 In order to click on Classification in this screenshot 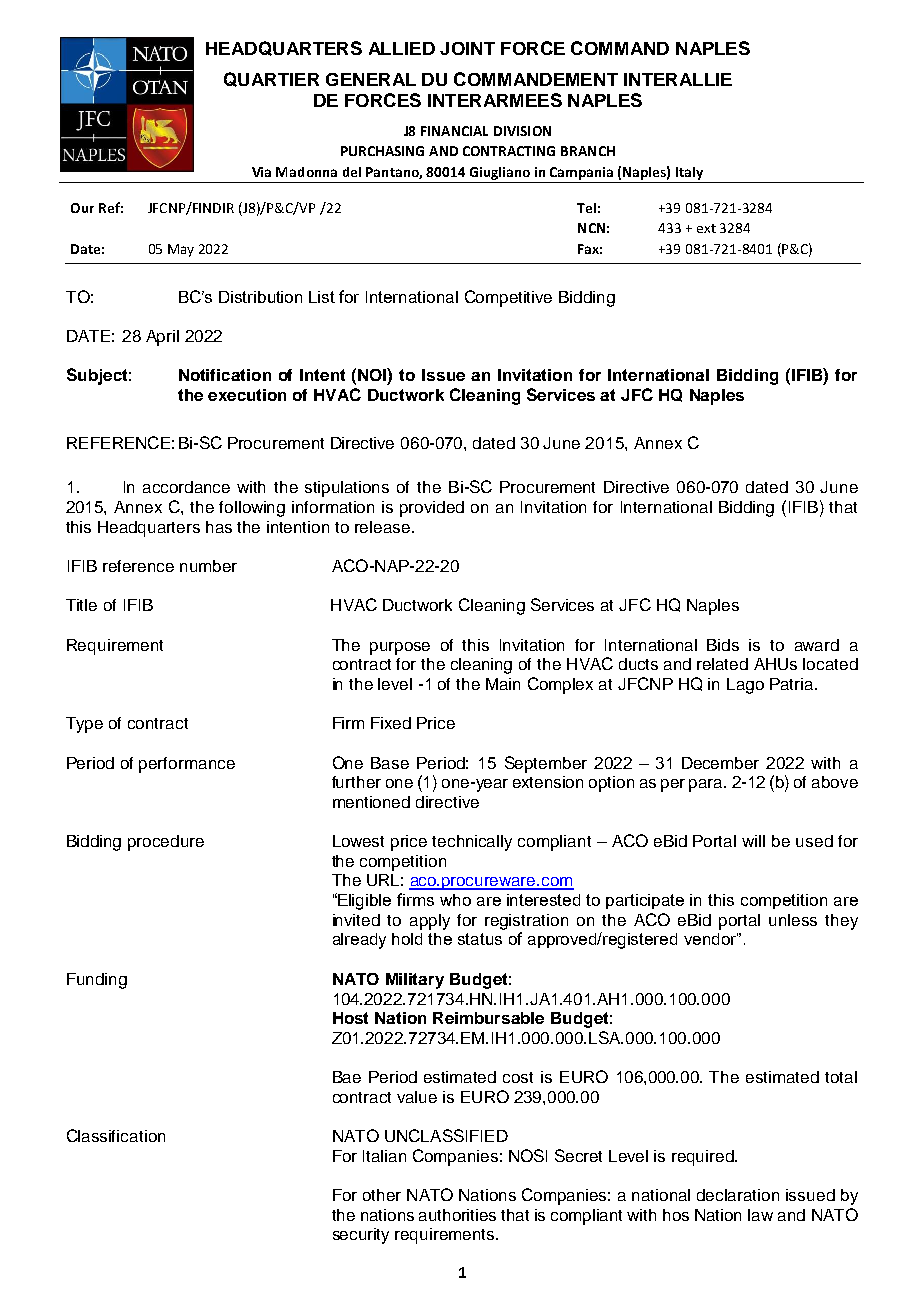, I will do `click(116, 1135)`.
